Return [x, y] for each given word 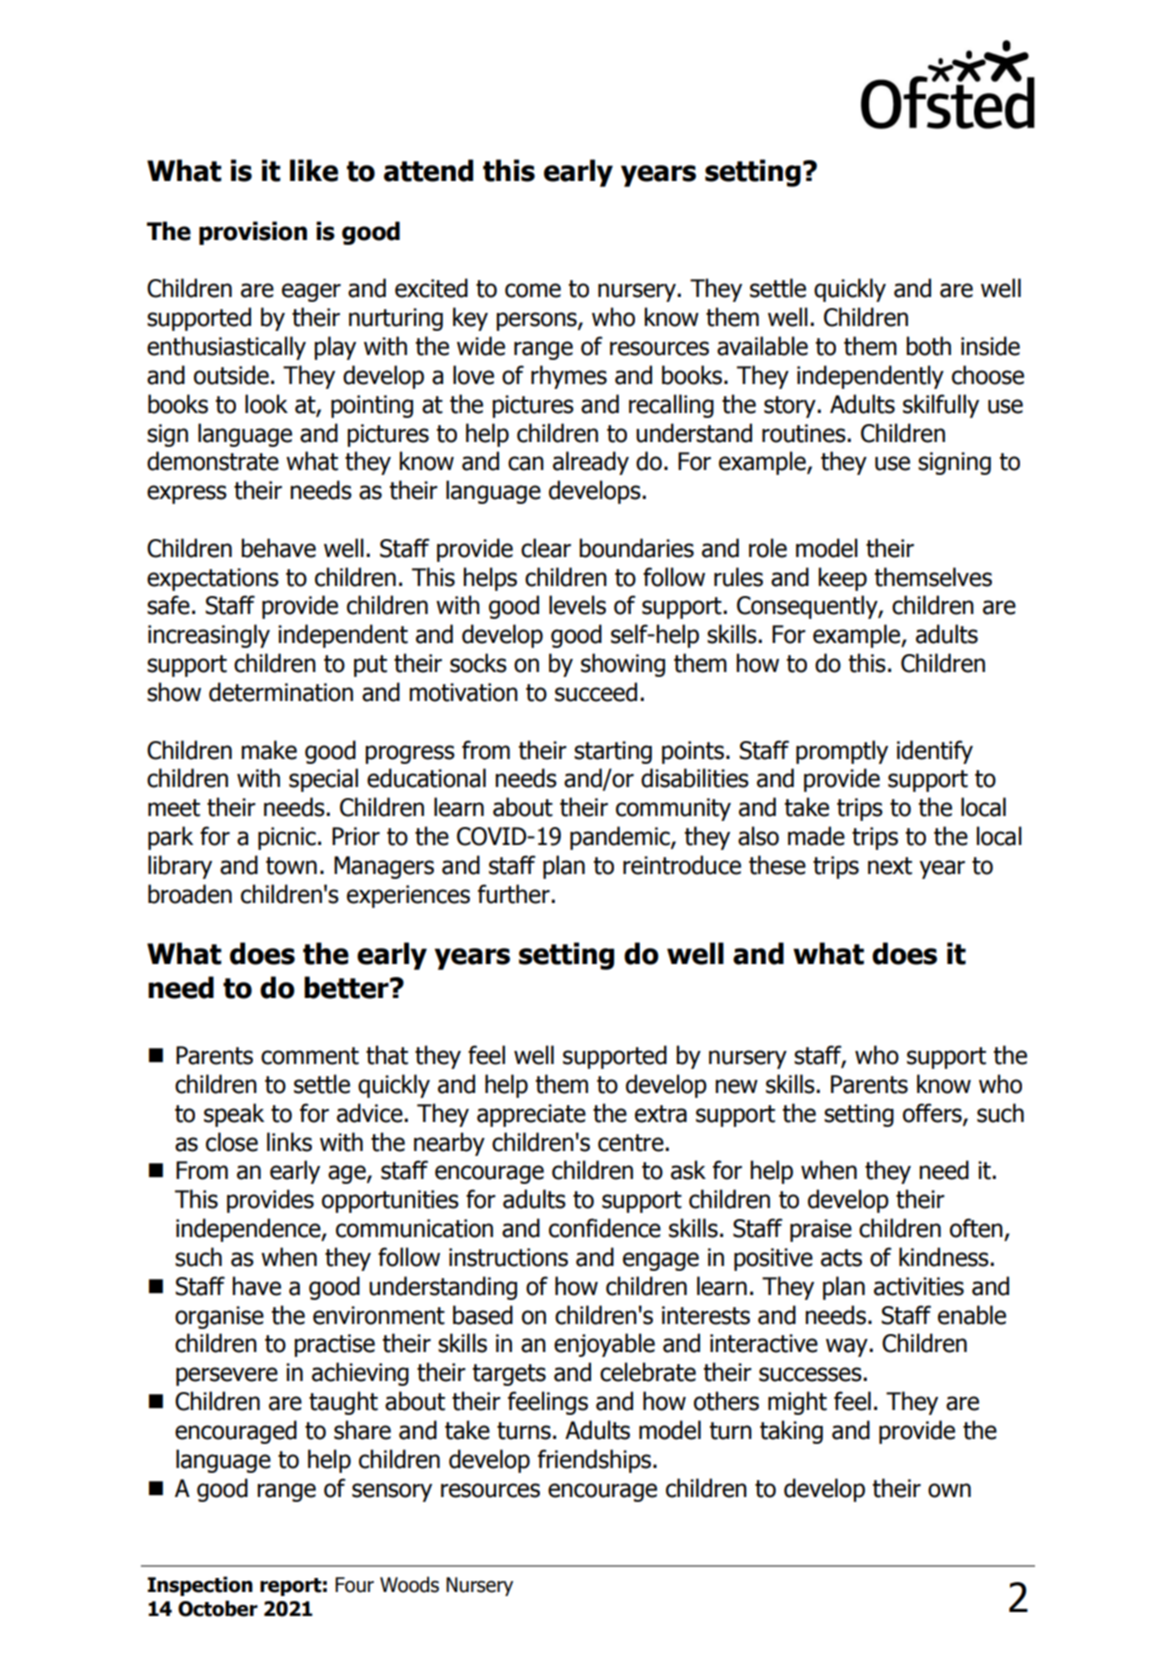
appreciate [531, 1115]
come [533, 290]
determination [281, 692]
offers [933, 1114]
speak [234, 1115]
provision [253, 233]
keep [842, 579]
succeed [596, 692]
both [928, 346]
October [218, 1608]
